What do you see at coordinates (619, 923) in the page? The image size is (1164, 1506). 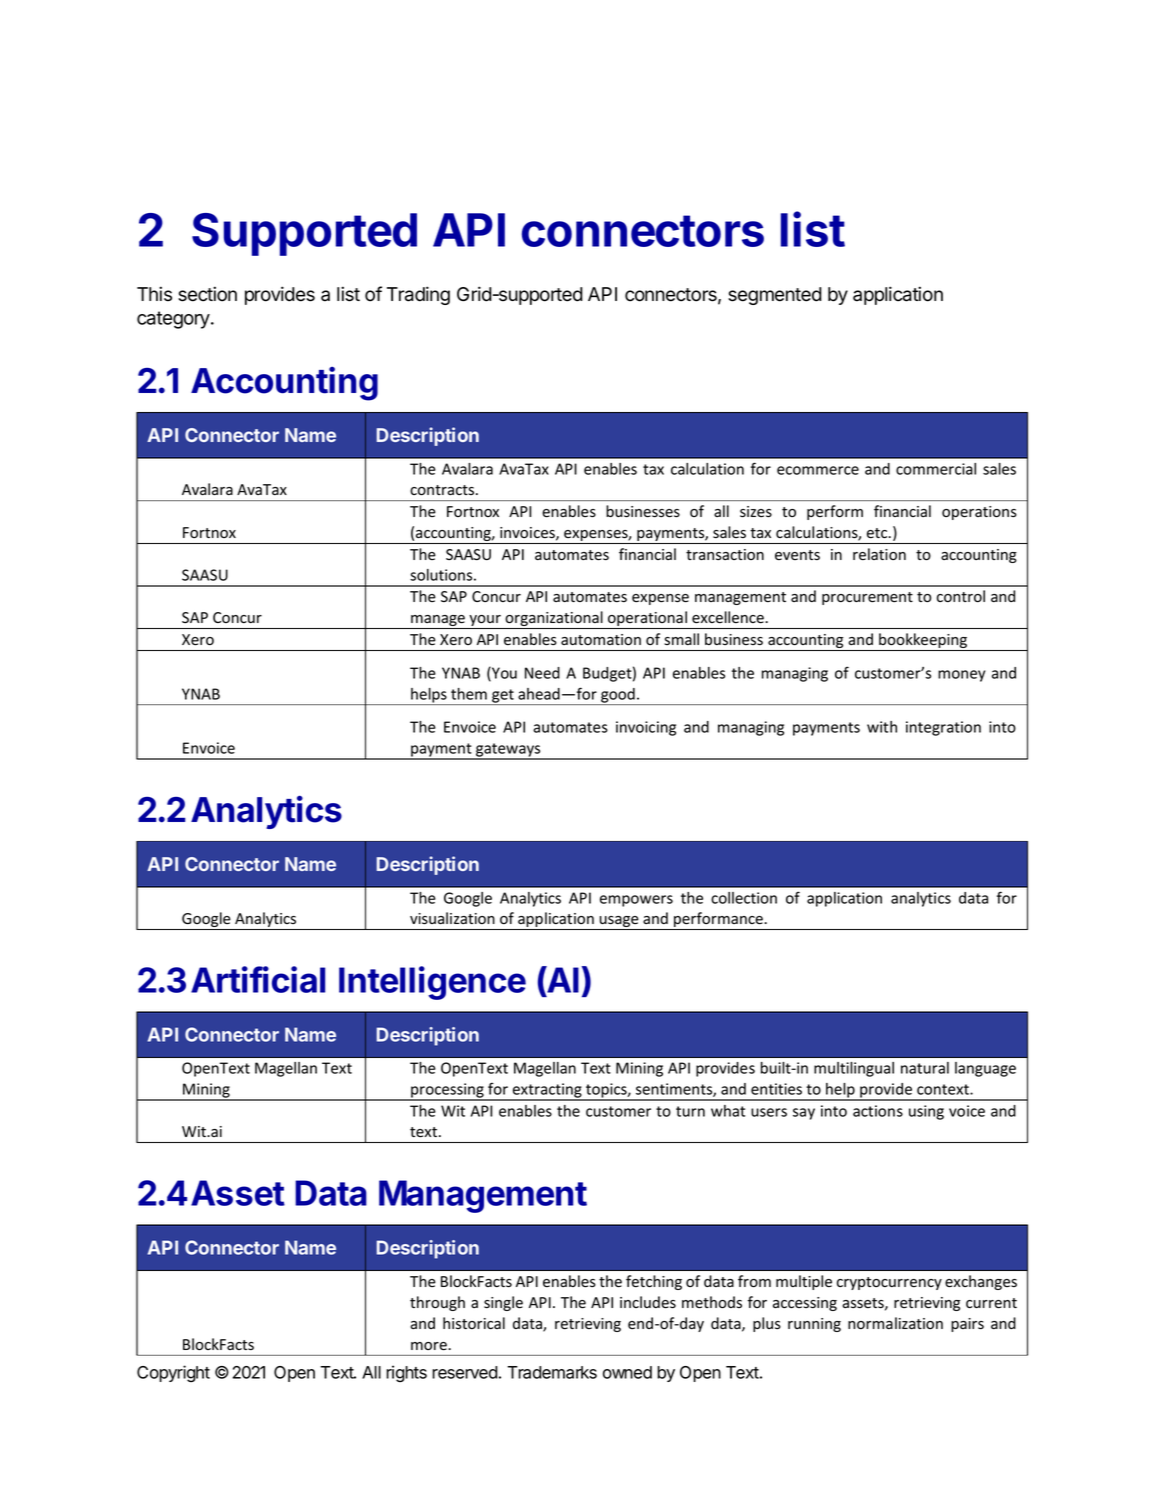 I see `usage` at bounding box center [619, 923].
